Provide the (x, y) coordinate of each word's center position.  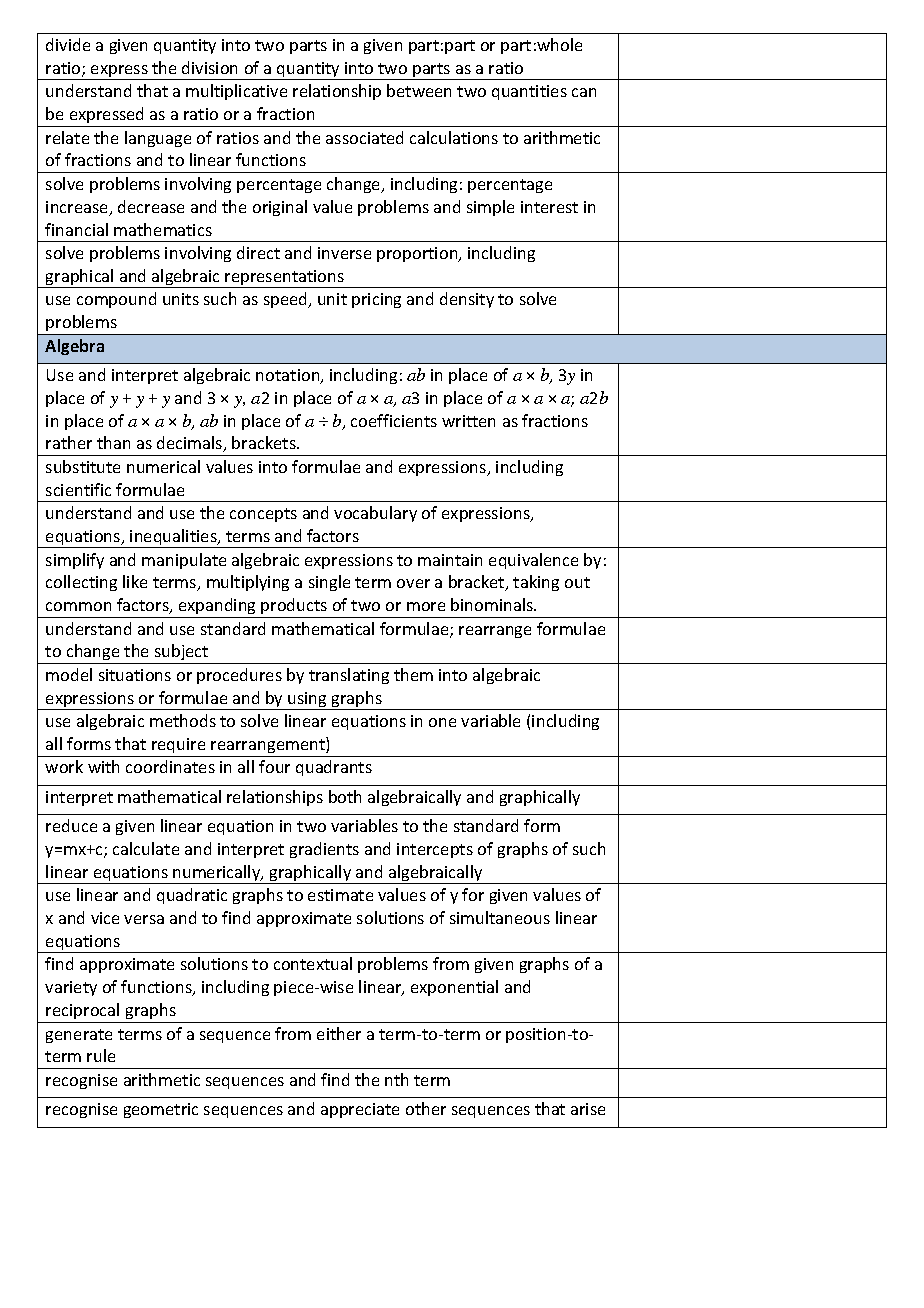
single (329, 583)
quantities (529, 92)
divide (68, 44)
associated (364, 137)
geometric (161, 1110)
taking (536, 583)
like (135, 581)
